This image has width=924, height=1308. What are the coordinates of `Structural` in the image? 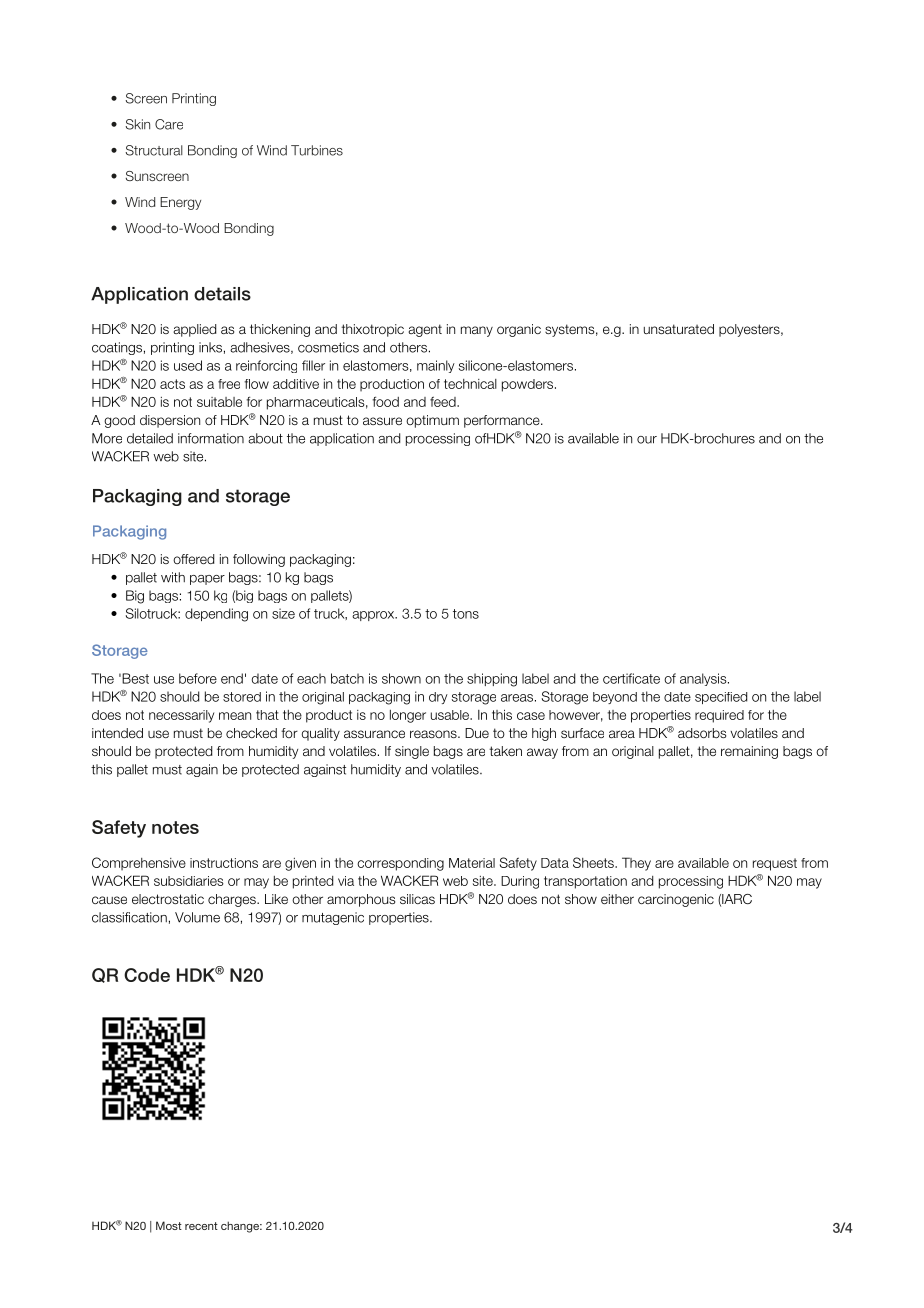 It's located at (154, 150).
